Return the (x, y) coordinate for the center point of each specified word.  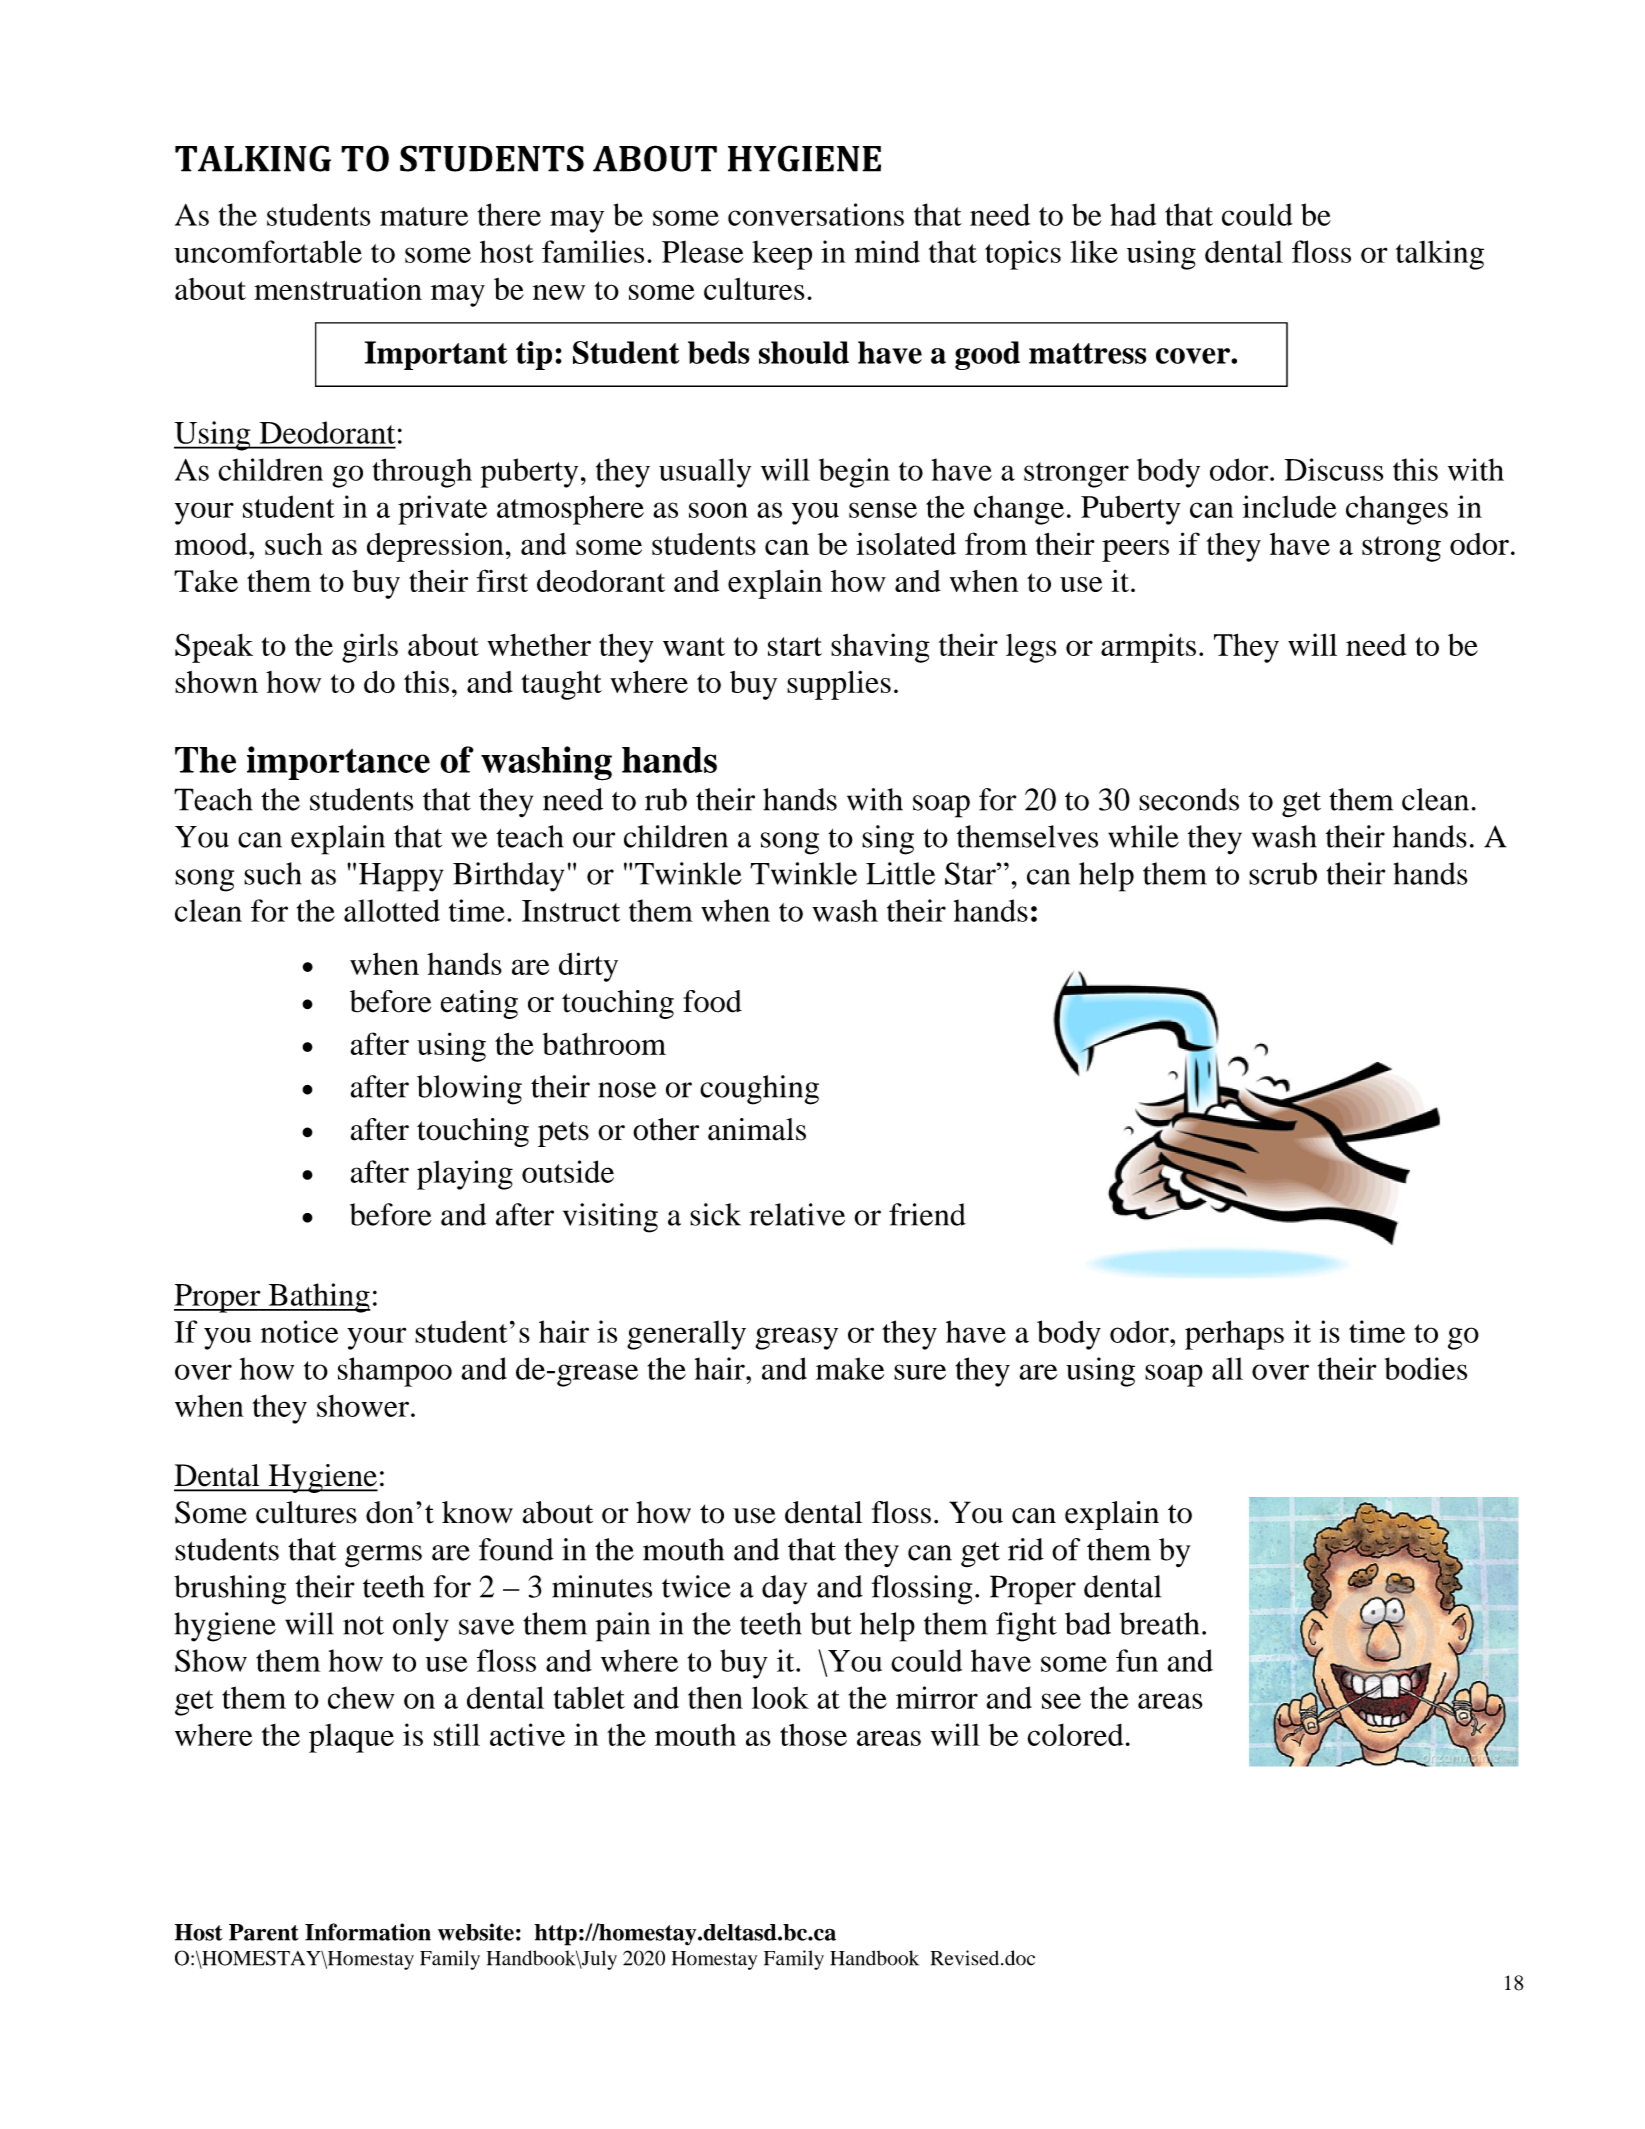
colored (1075, 1735)
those (813, 1735)
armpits (1148, 648)
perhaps (1234, 1335)
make (850, 1368)
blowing (469, 1090)
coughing (759, 1090)
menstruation (338, 288)
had (1133, 214)
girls (370, 648)
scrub (1283, 873)
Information (368, 1932)
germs (383, 1556)
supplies (839, 685)
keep (782, 255)
